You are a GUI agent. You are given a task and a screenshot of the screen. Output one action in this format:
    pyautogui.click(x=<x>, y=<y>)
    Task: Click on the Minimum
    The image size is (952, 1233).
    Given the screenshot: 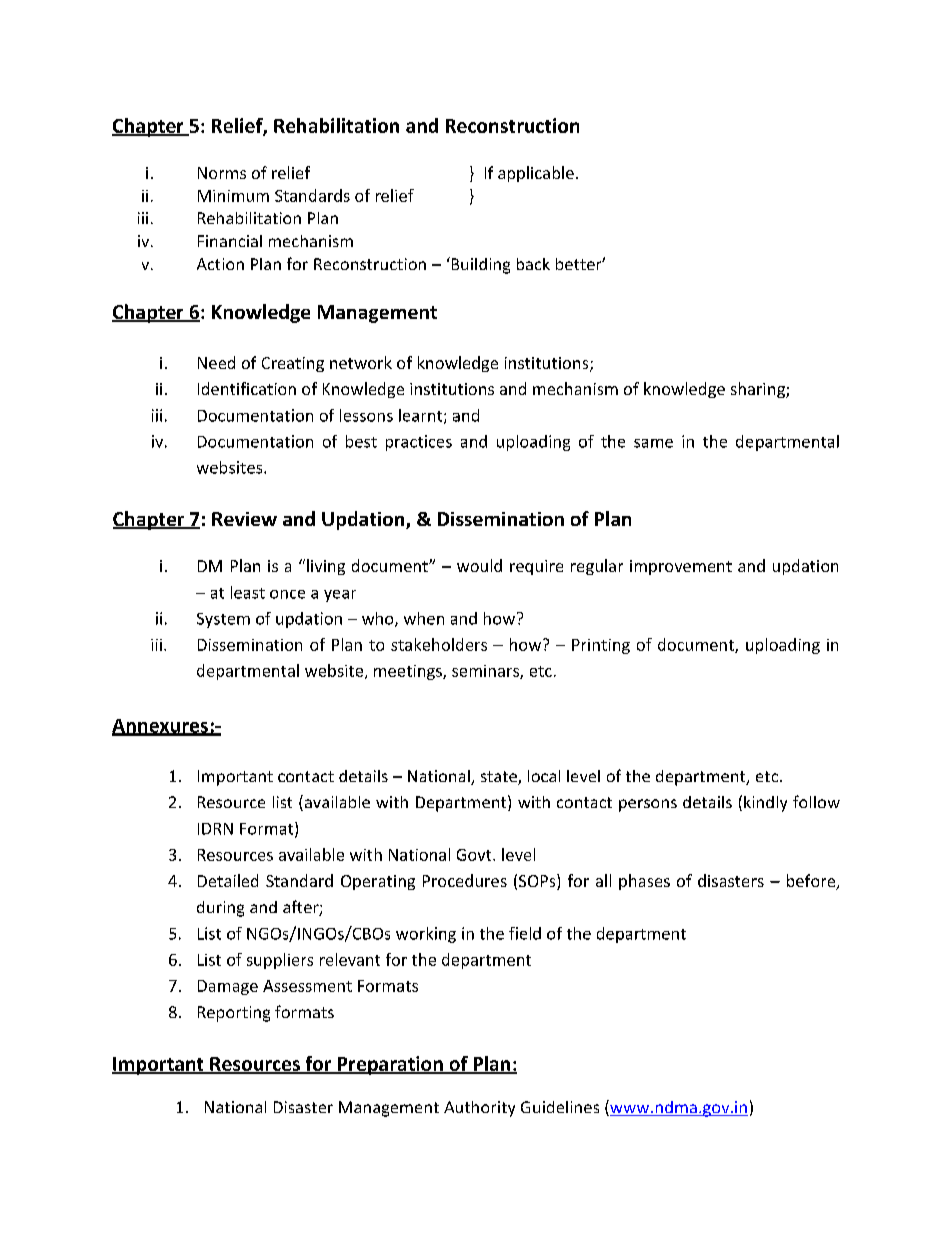 What is the action you would take?
    pyautogui.click(x=233, y=196)
